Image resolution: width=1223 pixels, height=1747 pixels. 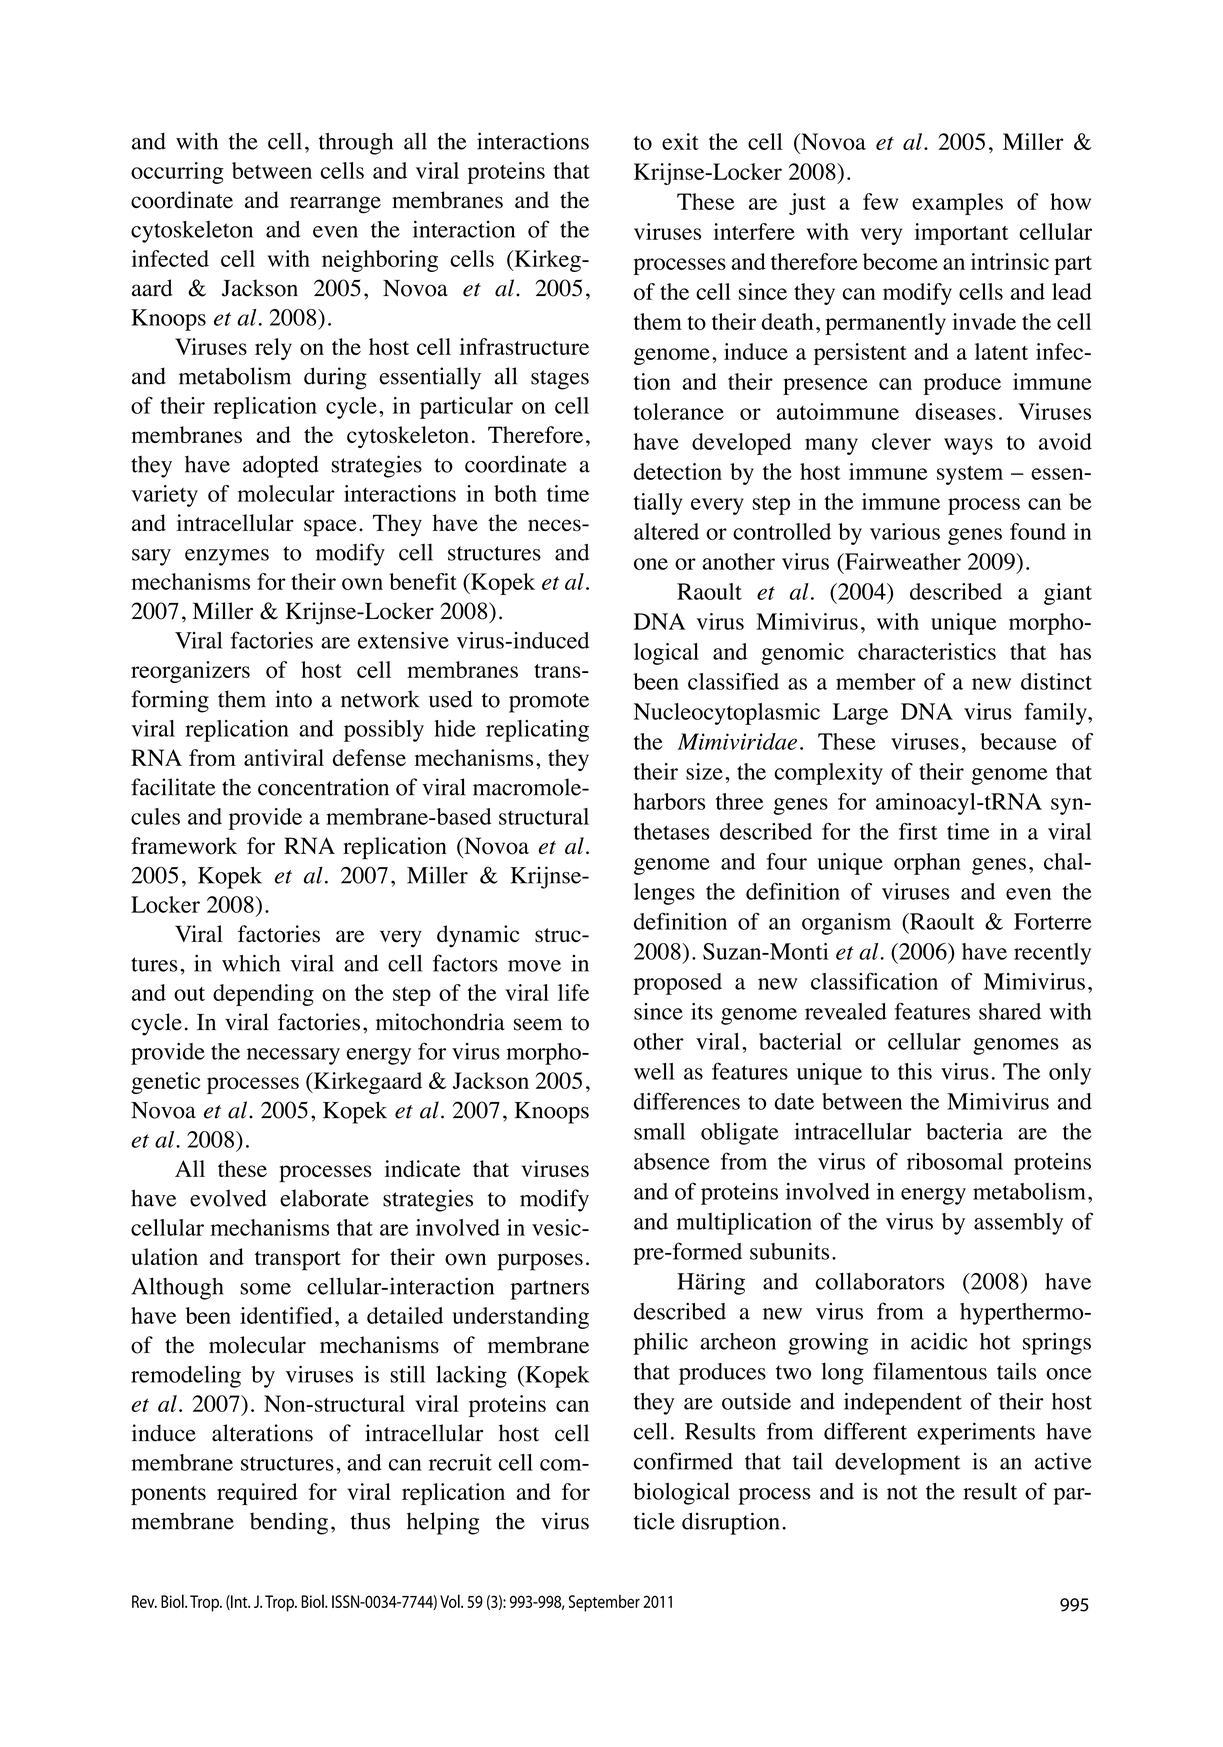 What do you see at coordinates (957, 204) in the image?
I see `examples` at bounding box center [957, 204].
